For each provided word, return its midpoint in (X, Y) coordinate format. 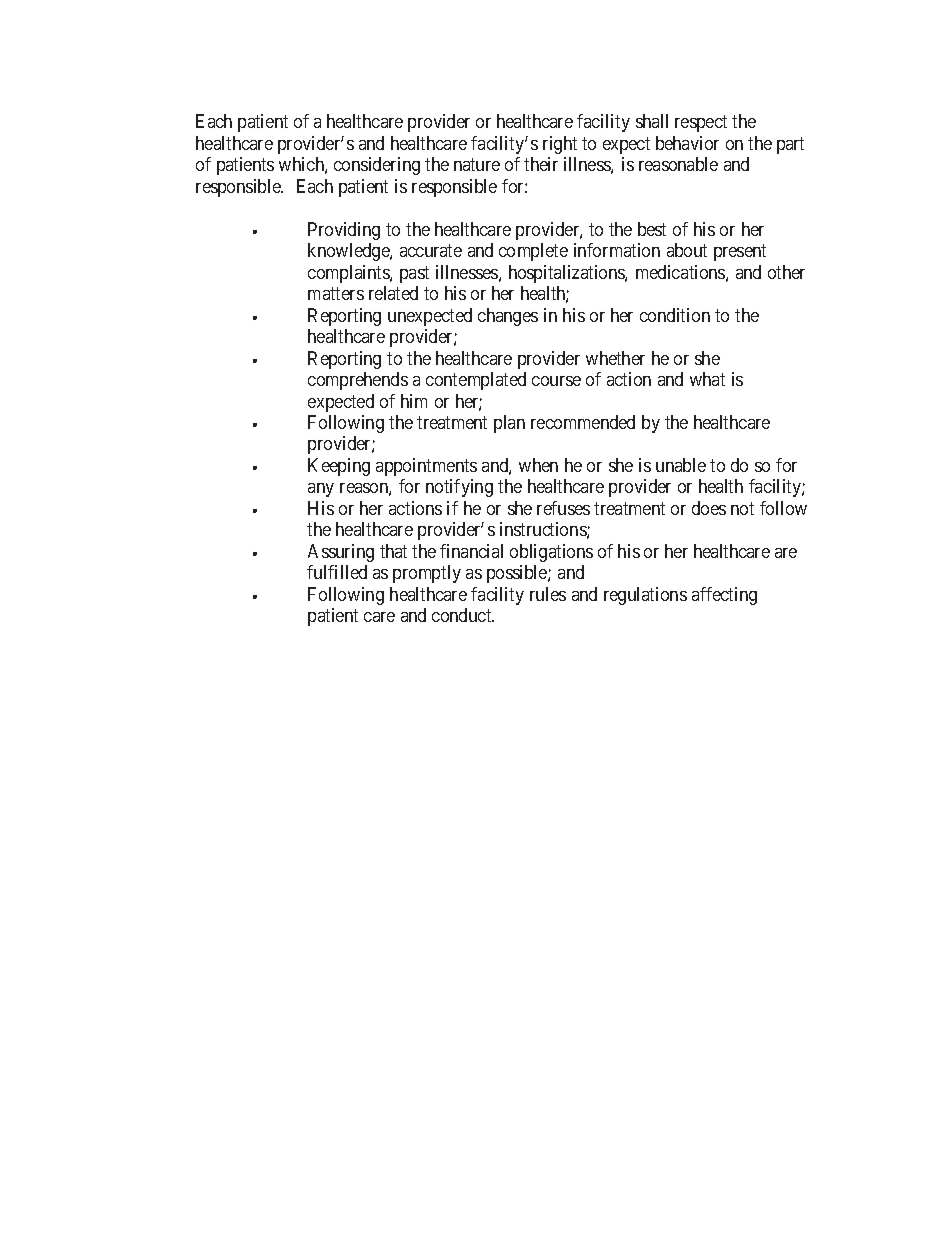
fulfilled (337, 572)
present (740, 253)
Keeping (339, 467)
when (538, 465)
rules (548, 594)
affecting (724, 596)
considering (377, 166)
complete (533, 252)
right (560, 145)
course (556, 381)
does (709, 508)
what (707, 379)
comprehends (358, 381)
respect (701, 124)
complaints (349, 274)
